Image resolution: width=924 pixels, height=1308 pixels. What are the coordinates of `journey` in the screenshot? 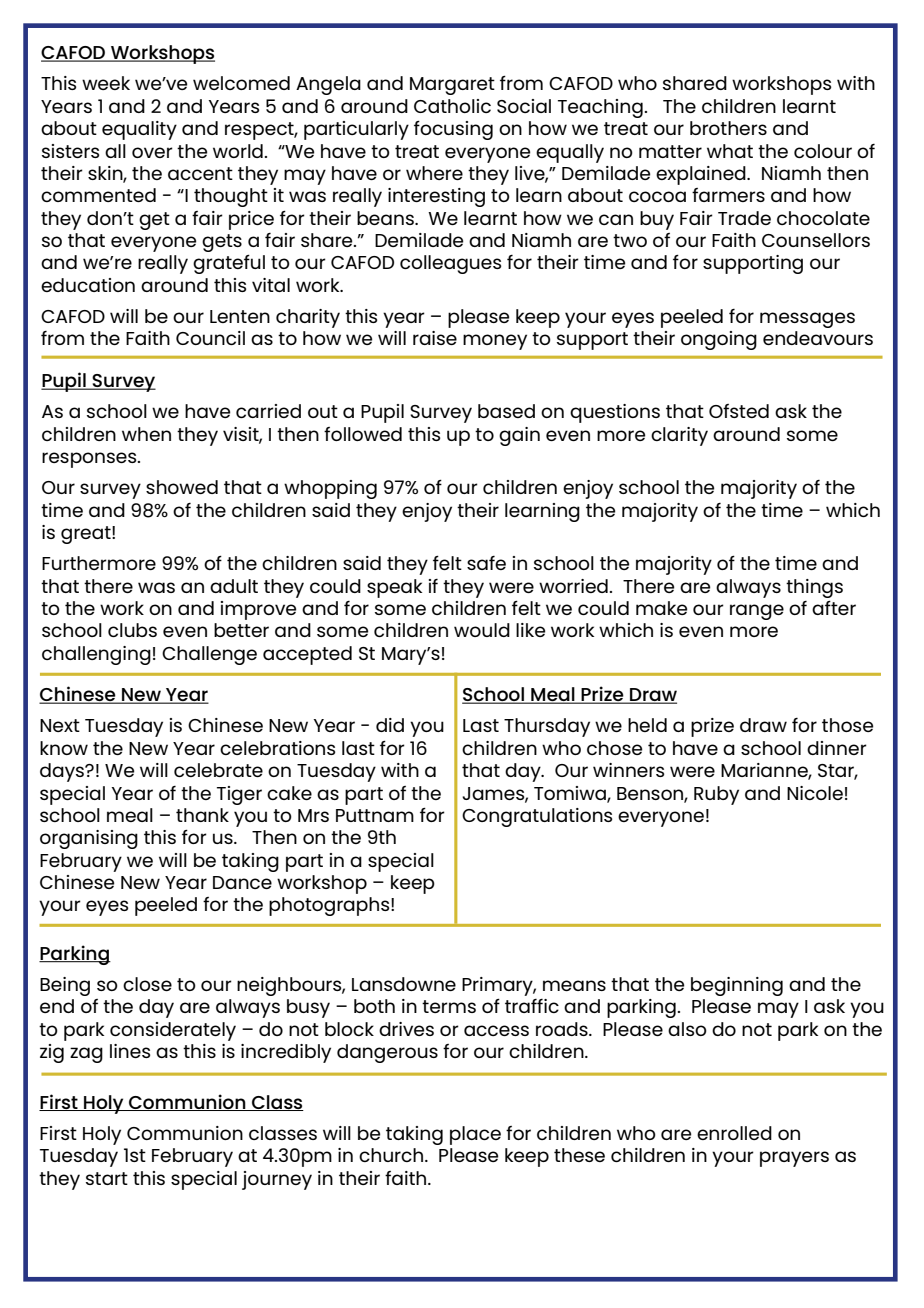 It's located at (277, 1180).
